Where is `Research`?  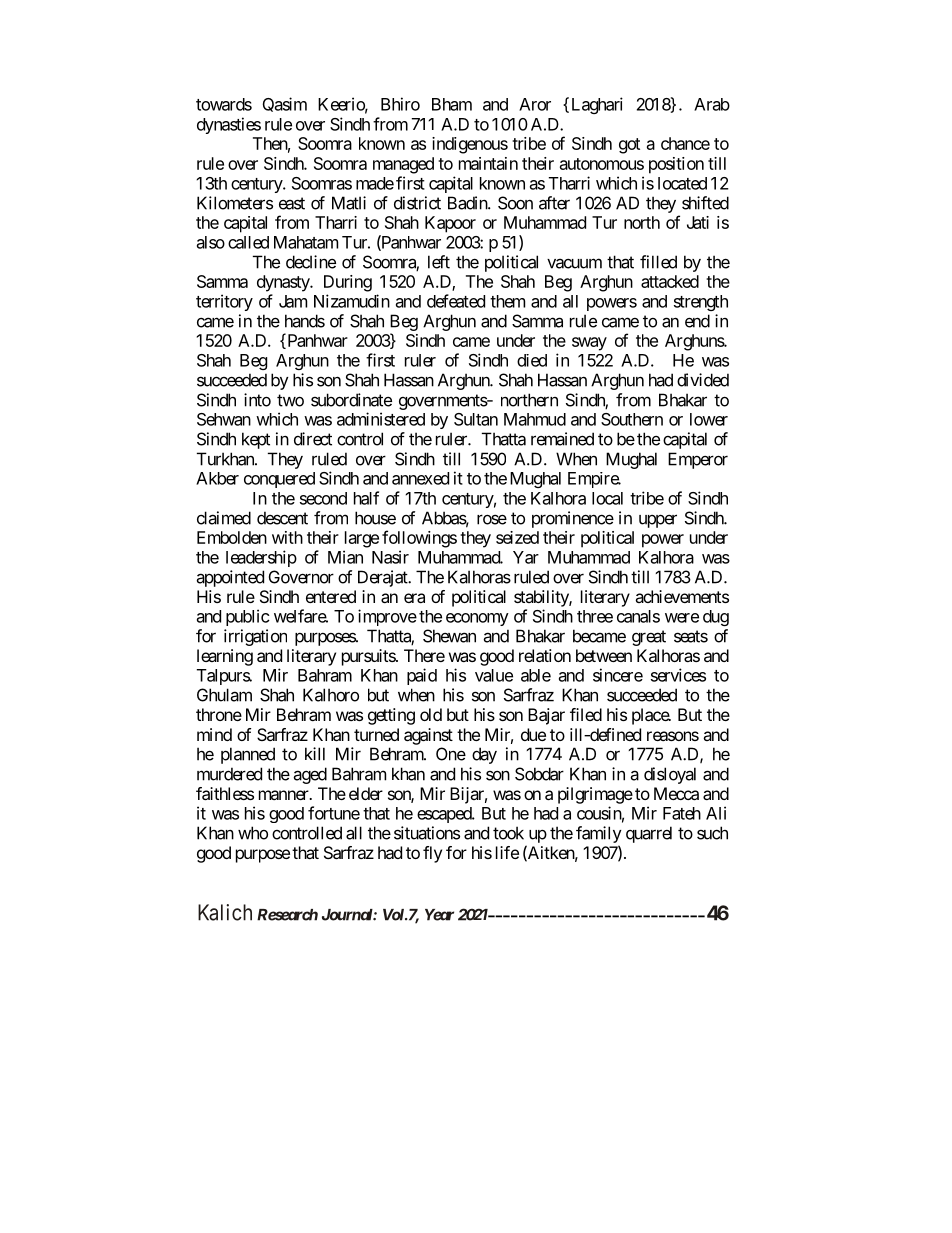 Research is located at coordinates (287, 915).
